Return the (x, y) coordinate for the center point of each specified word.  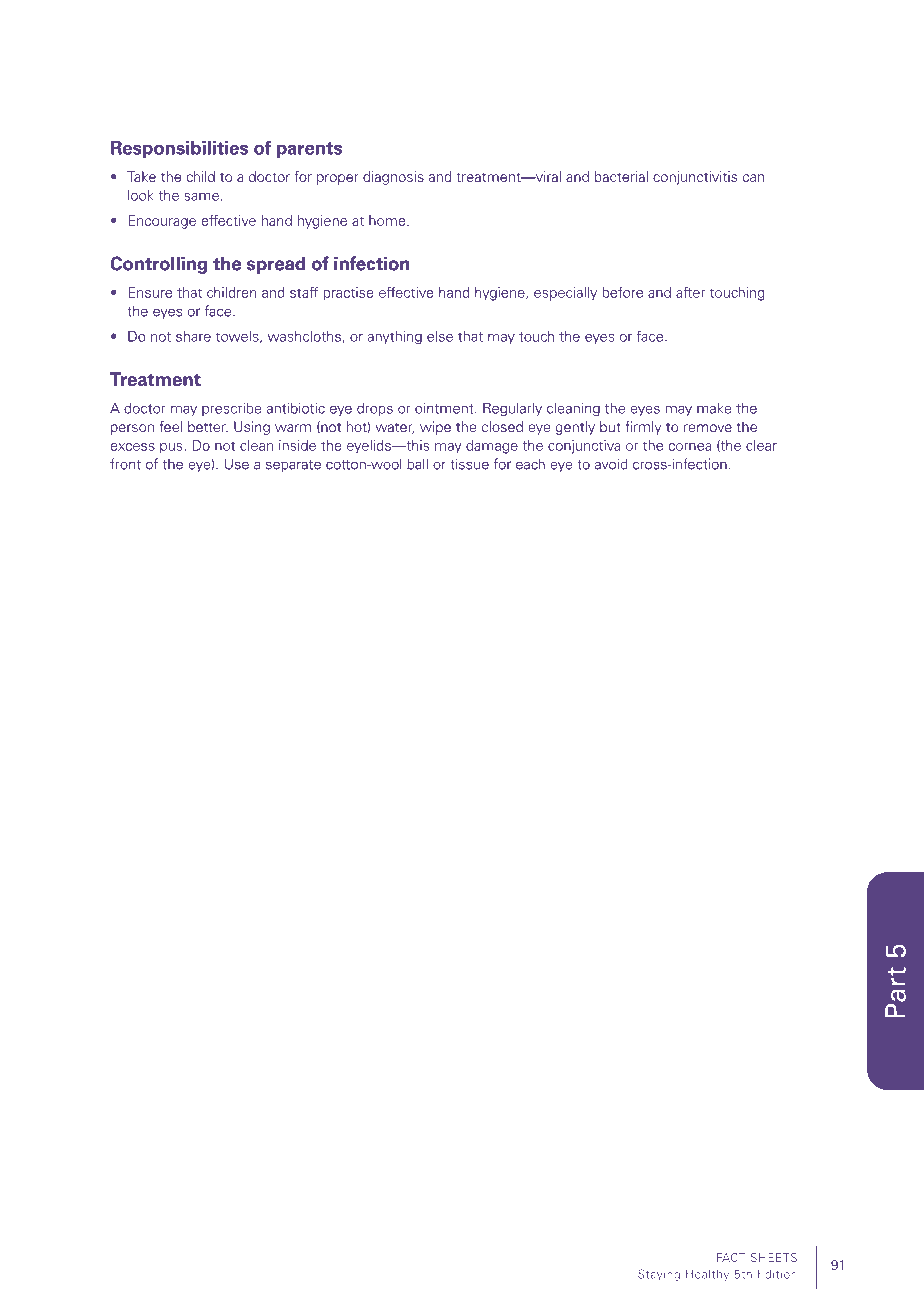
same (201, 197)
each (530, 464)
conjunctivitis (695, 178)
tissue (469, 464)
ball (417, 464)
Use (237, 464)
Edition (777, 1274)
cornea (689, 447)
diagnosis (393, 178)
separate (293, 466)
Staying (659, 1275)
